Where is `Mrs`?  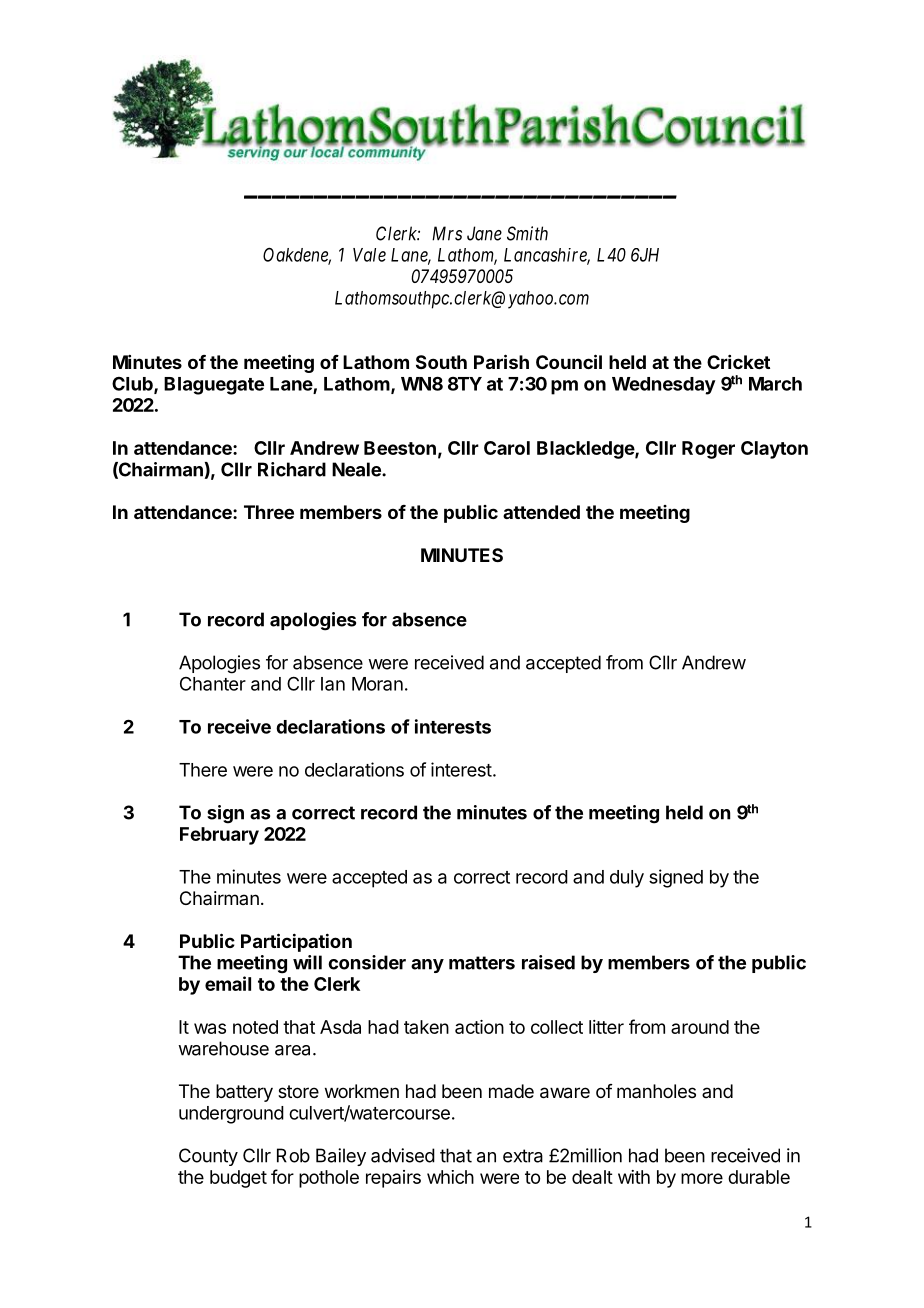 Mrs is located at coordinates (447, 233).
